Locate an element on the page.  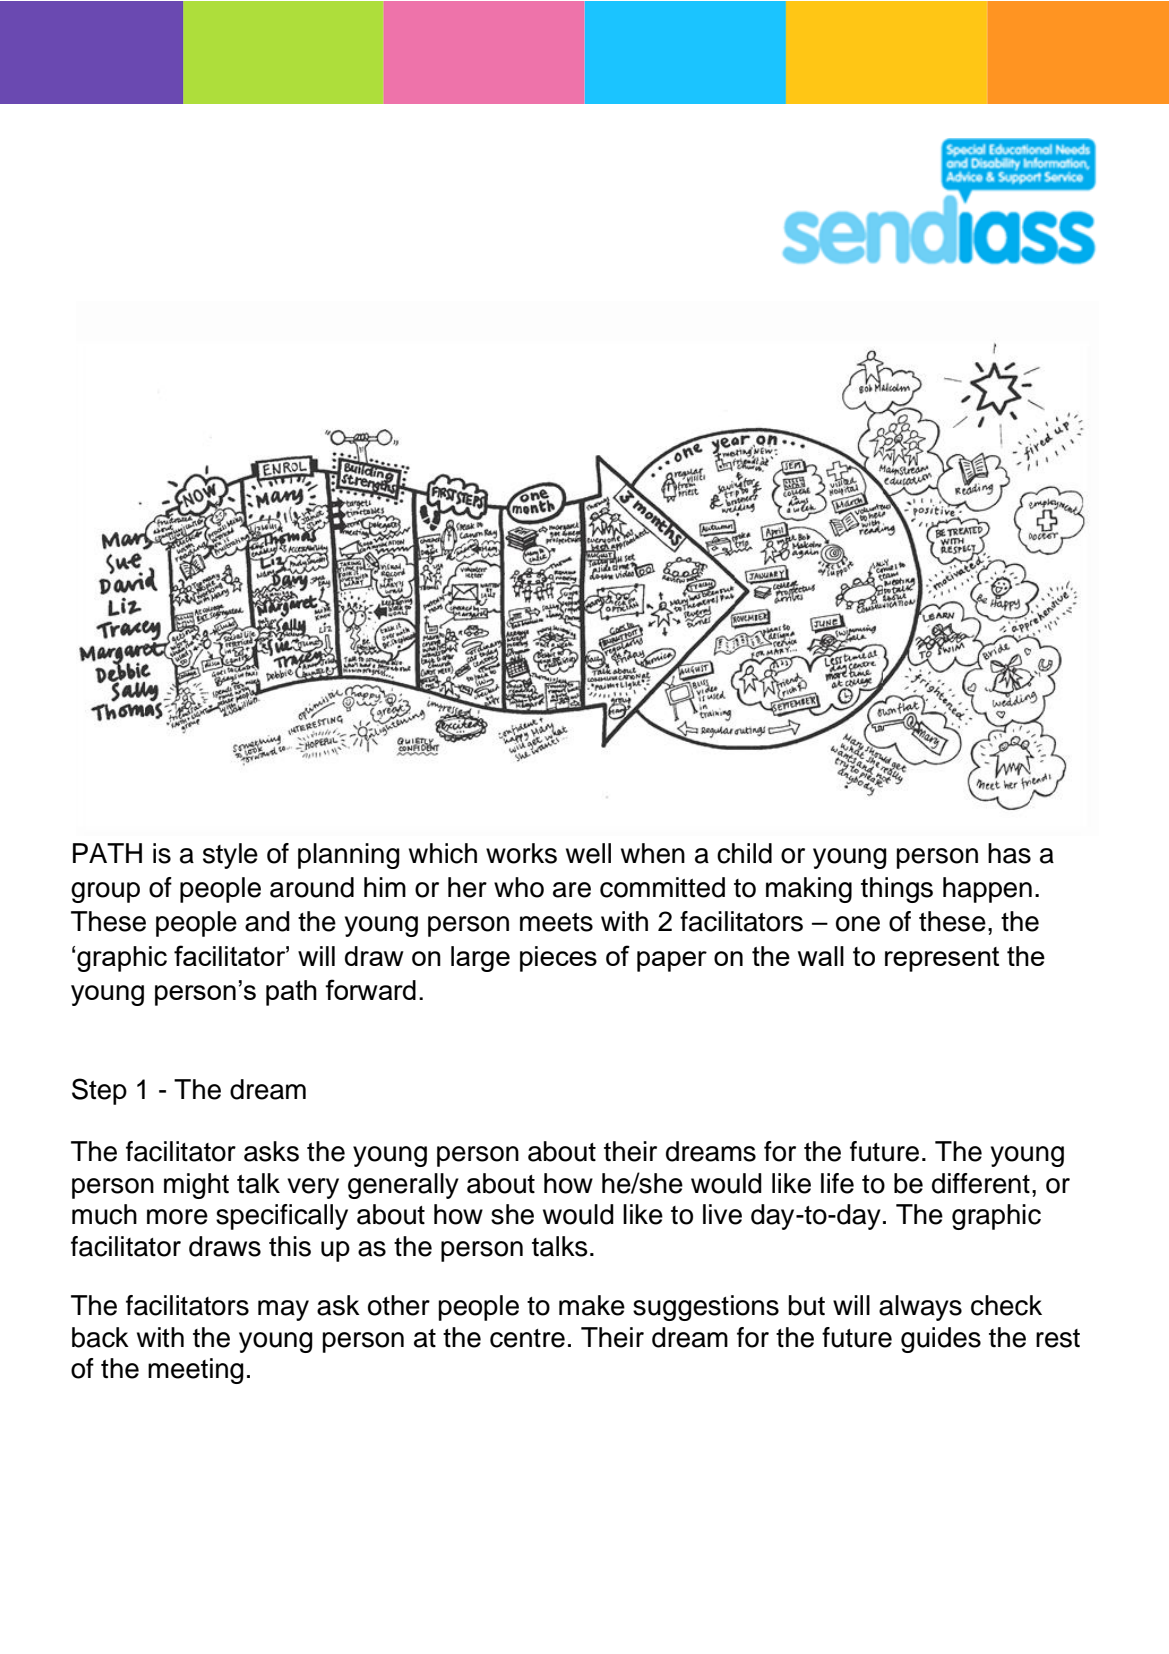
well is located at coordinates (588, 853).
